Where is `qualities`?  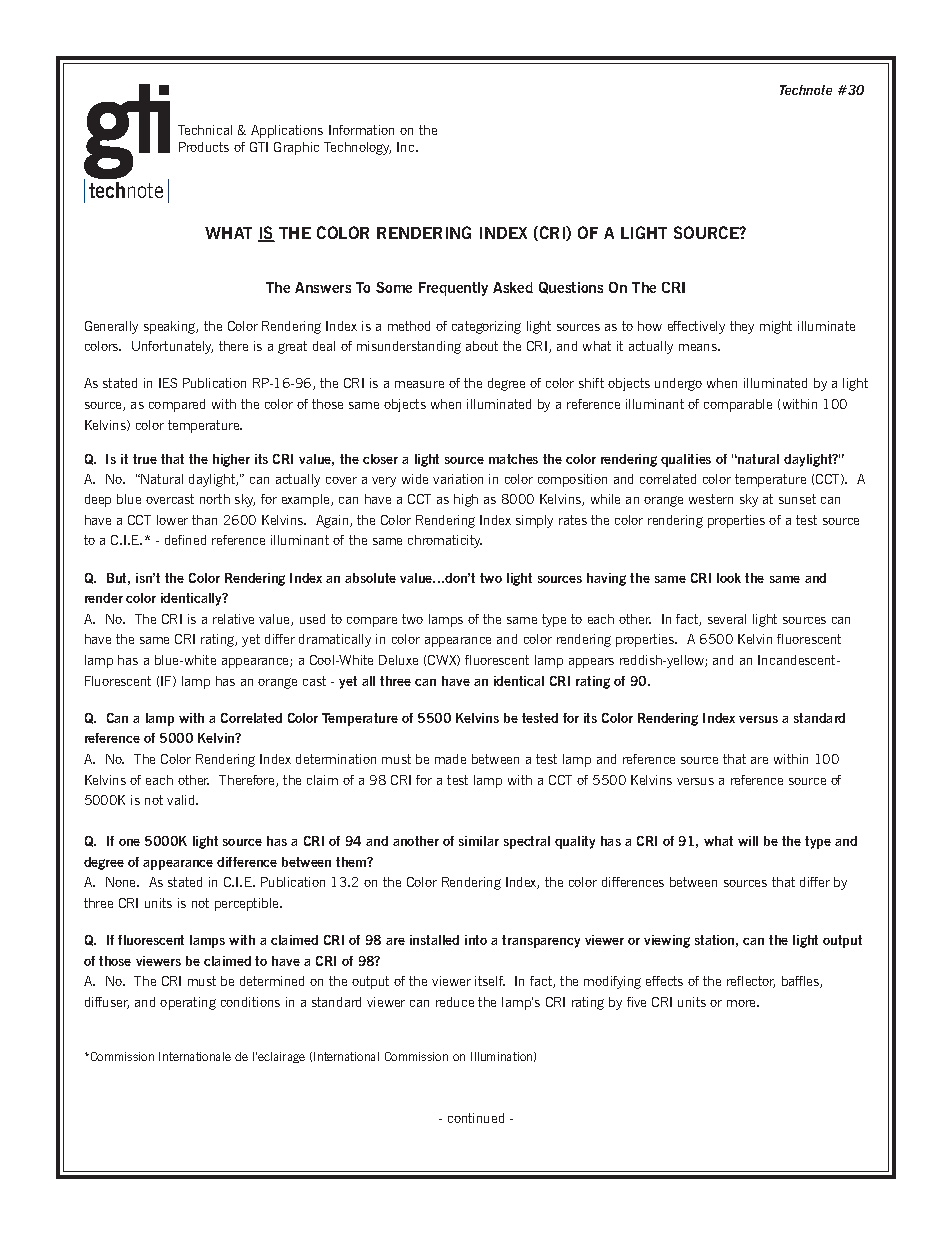
qualities is located at coordinates (686, 460).
